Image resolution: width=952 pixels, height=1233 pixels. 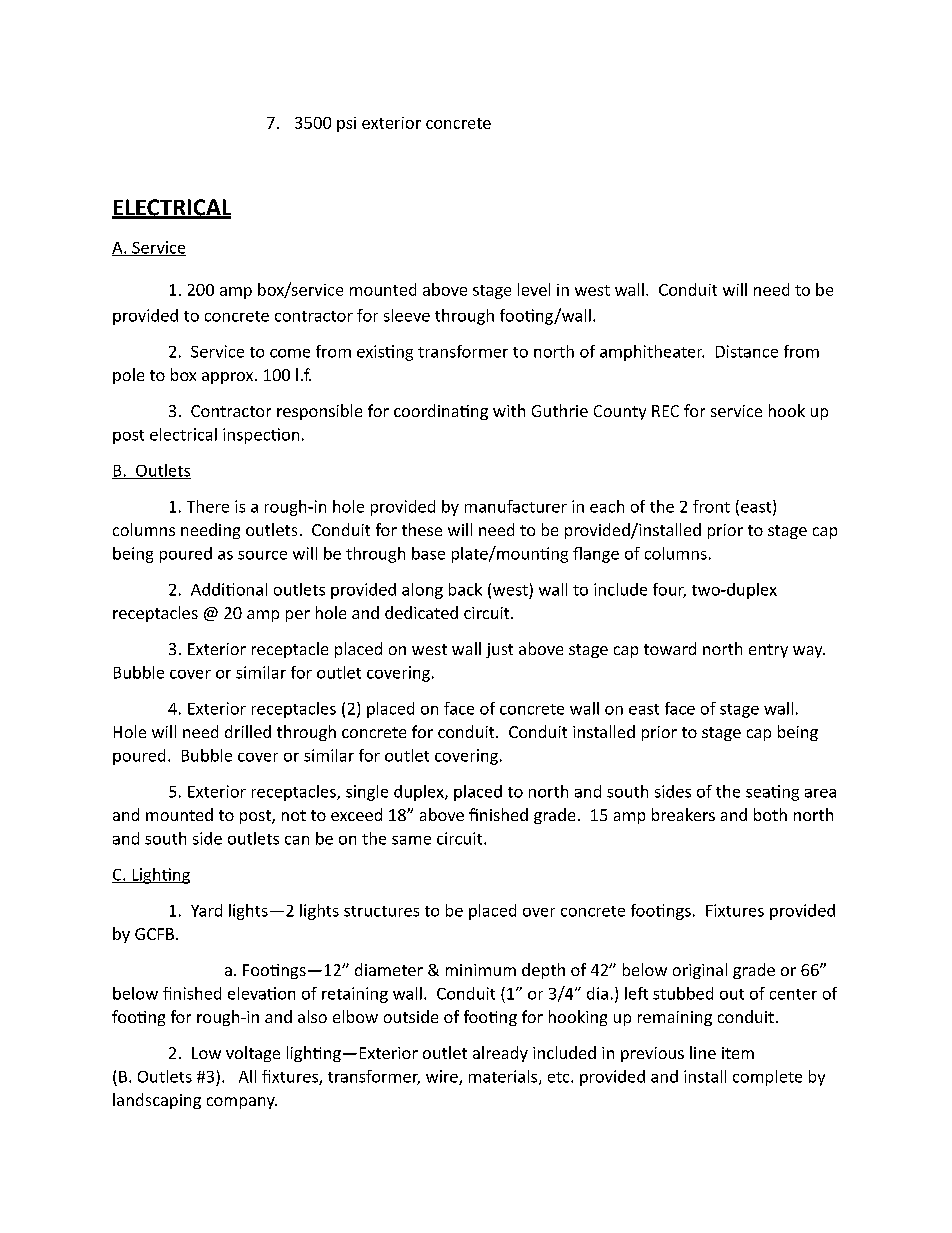 I want to click on level, so click(x=534, y=289).
